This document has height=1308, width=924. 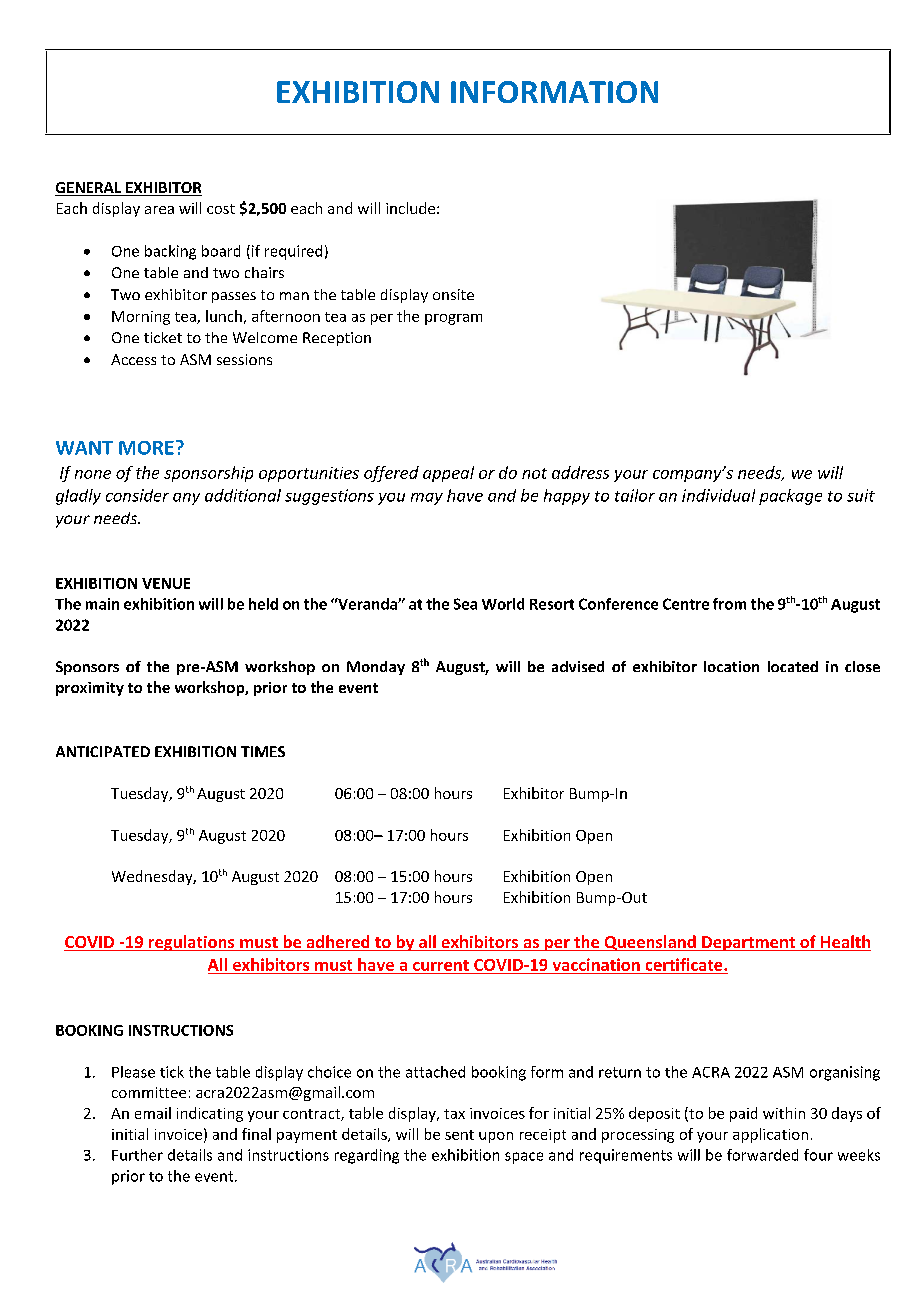 I want to click on area, so click(x=159, y=210).
